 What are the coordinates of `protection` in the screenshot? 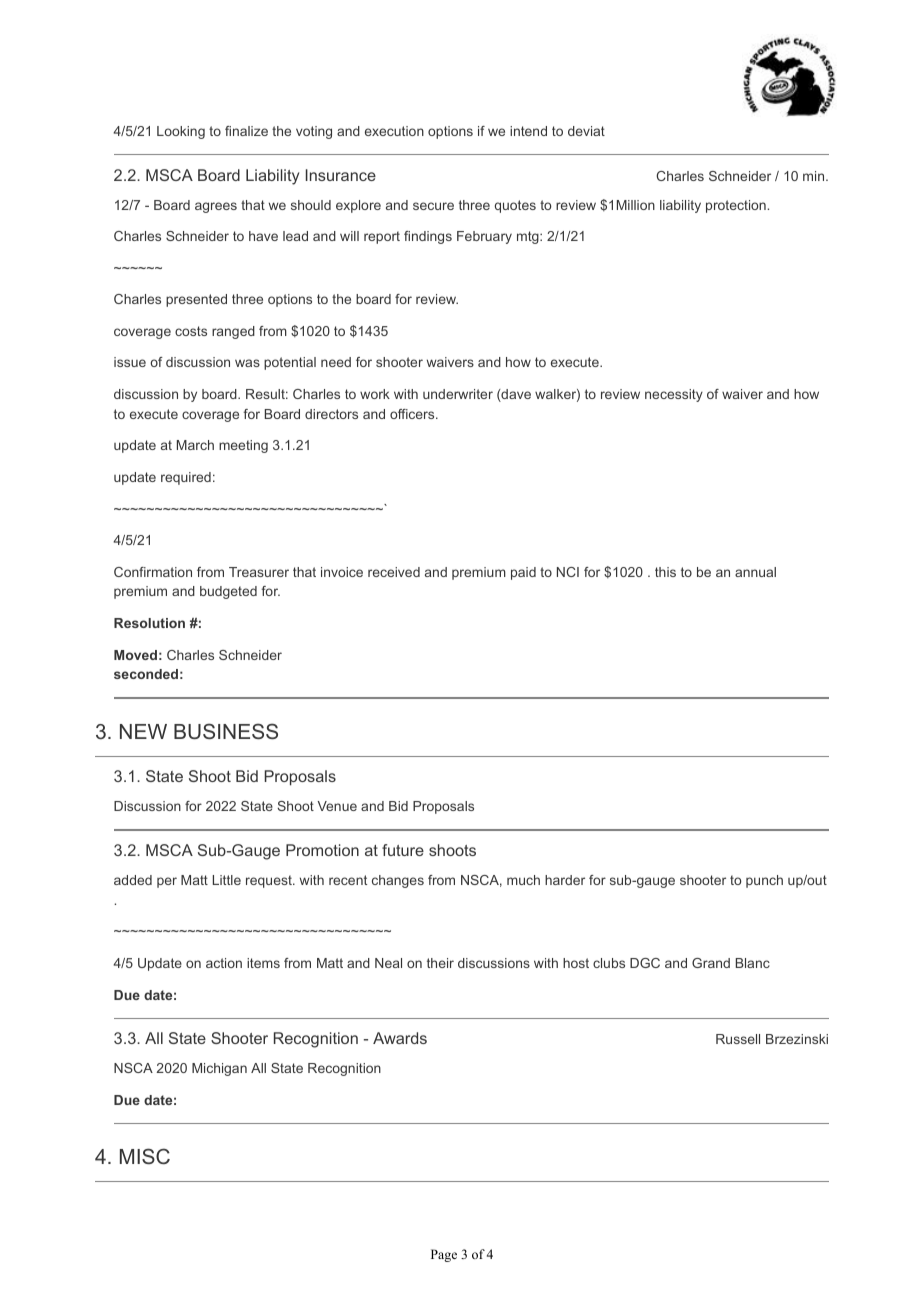 It's located at (736, 206).
